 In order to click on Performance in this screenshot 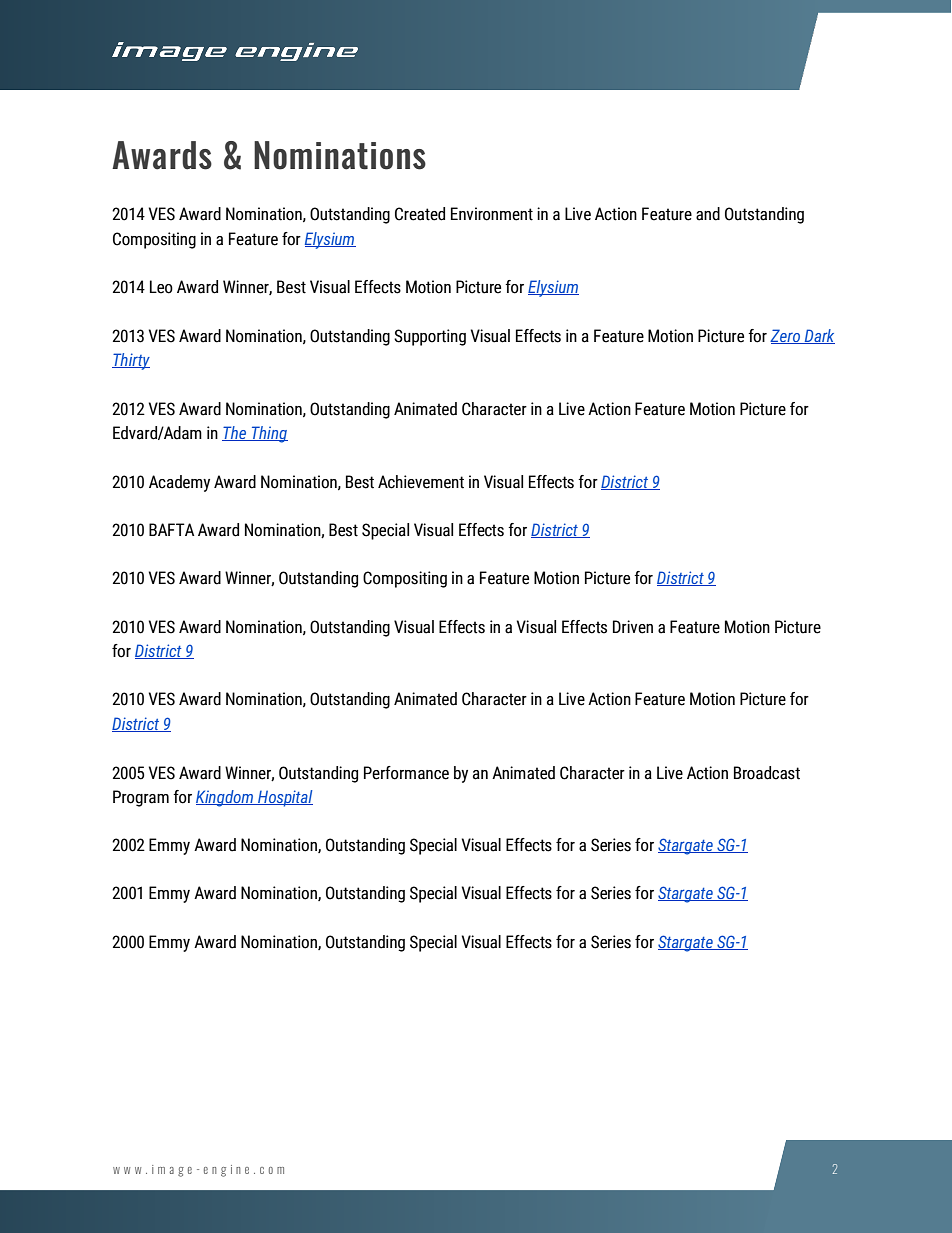, I will do `click(406, 773)`.
